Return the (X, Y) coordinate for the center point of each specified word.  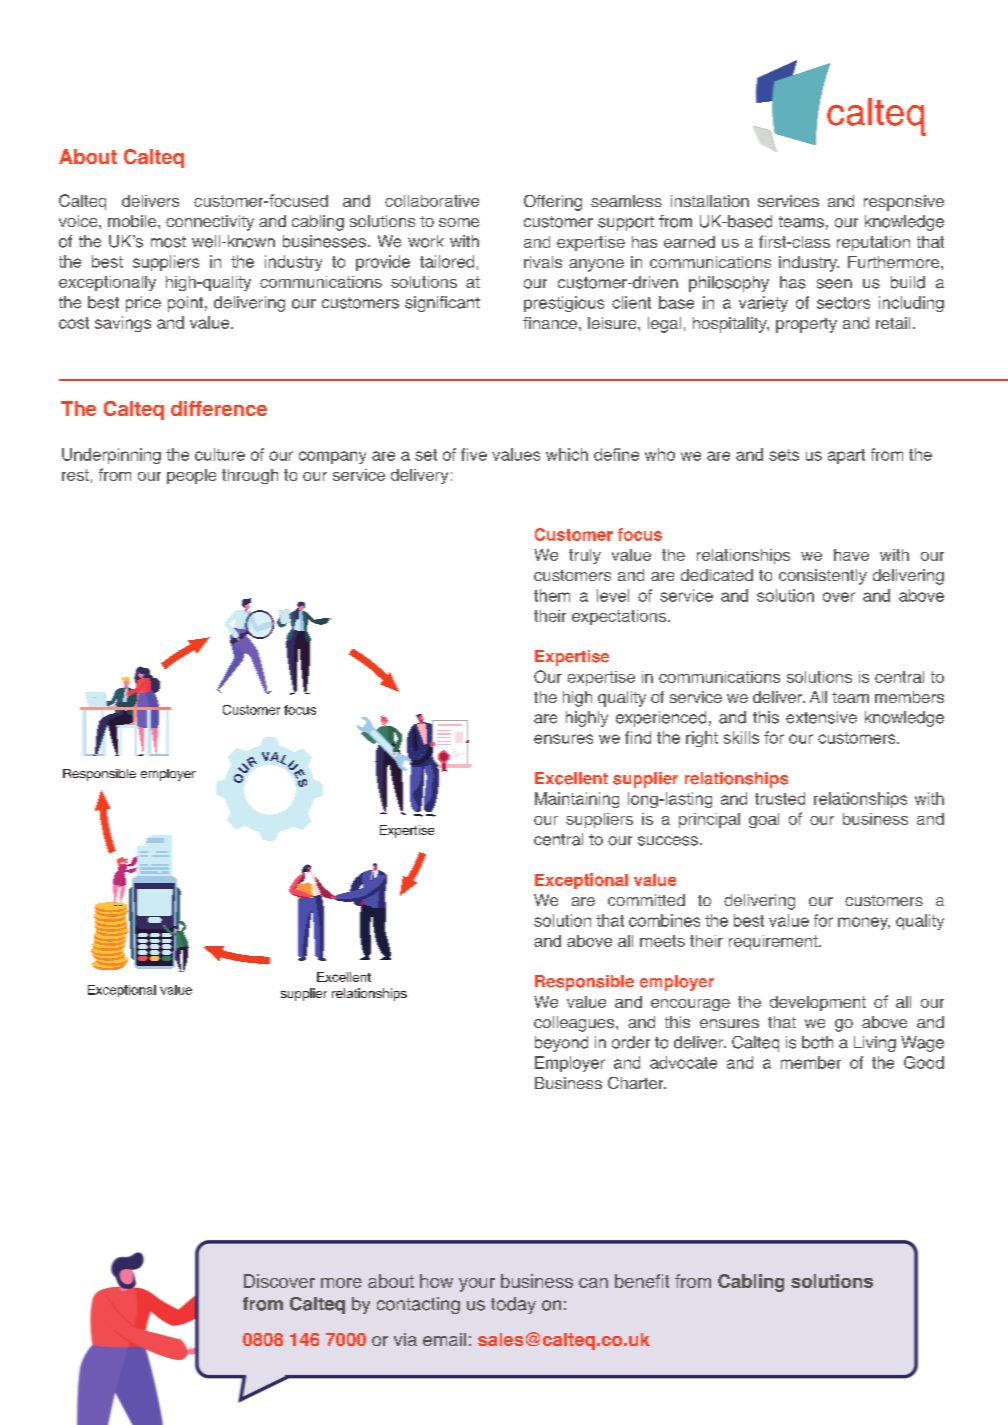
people (191, 476)
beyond (561, 1044)
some (459, 222)
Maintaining (577, 800)
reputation (873, 243)
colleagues (575, 1024)
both (817, 1042)
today (513, 1305)
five (474, 454)
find (638, 737)
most (168, 242)
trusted (780, 798)
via (405, 1339)
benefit (642, 1281)
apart (846, 456)
